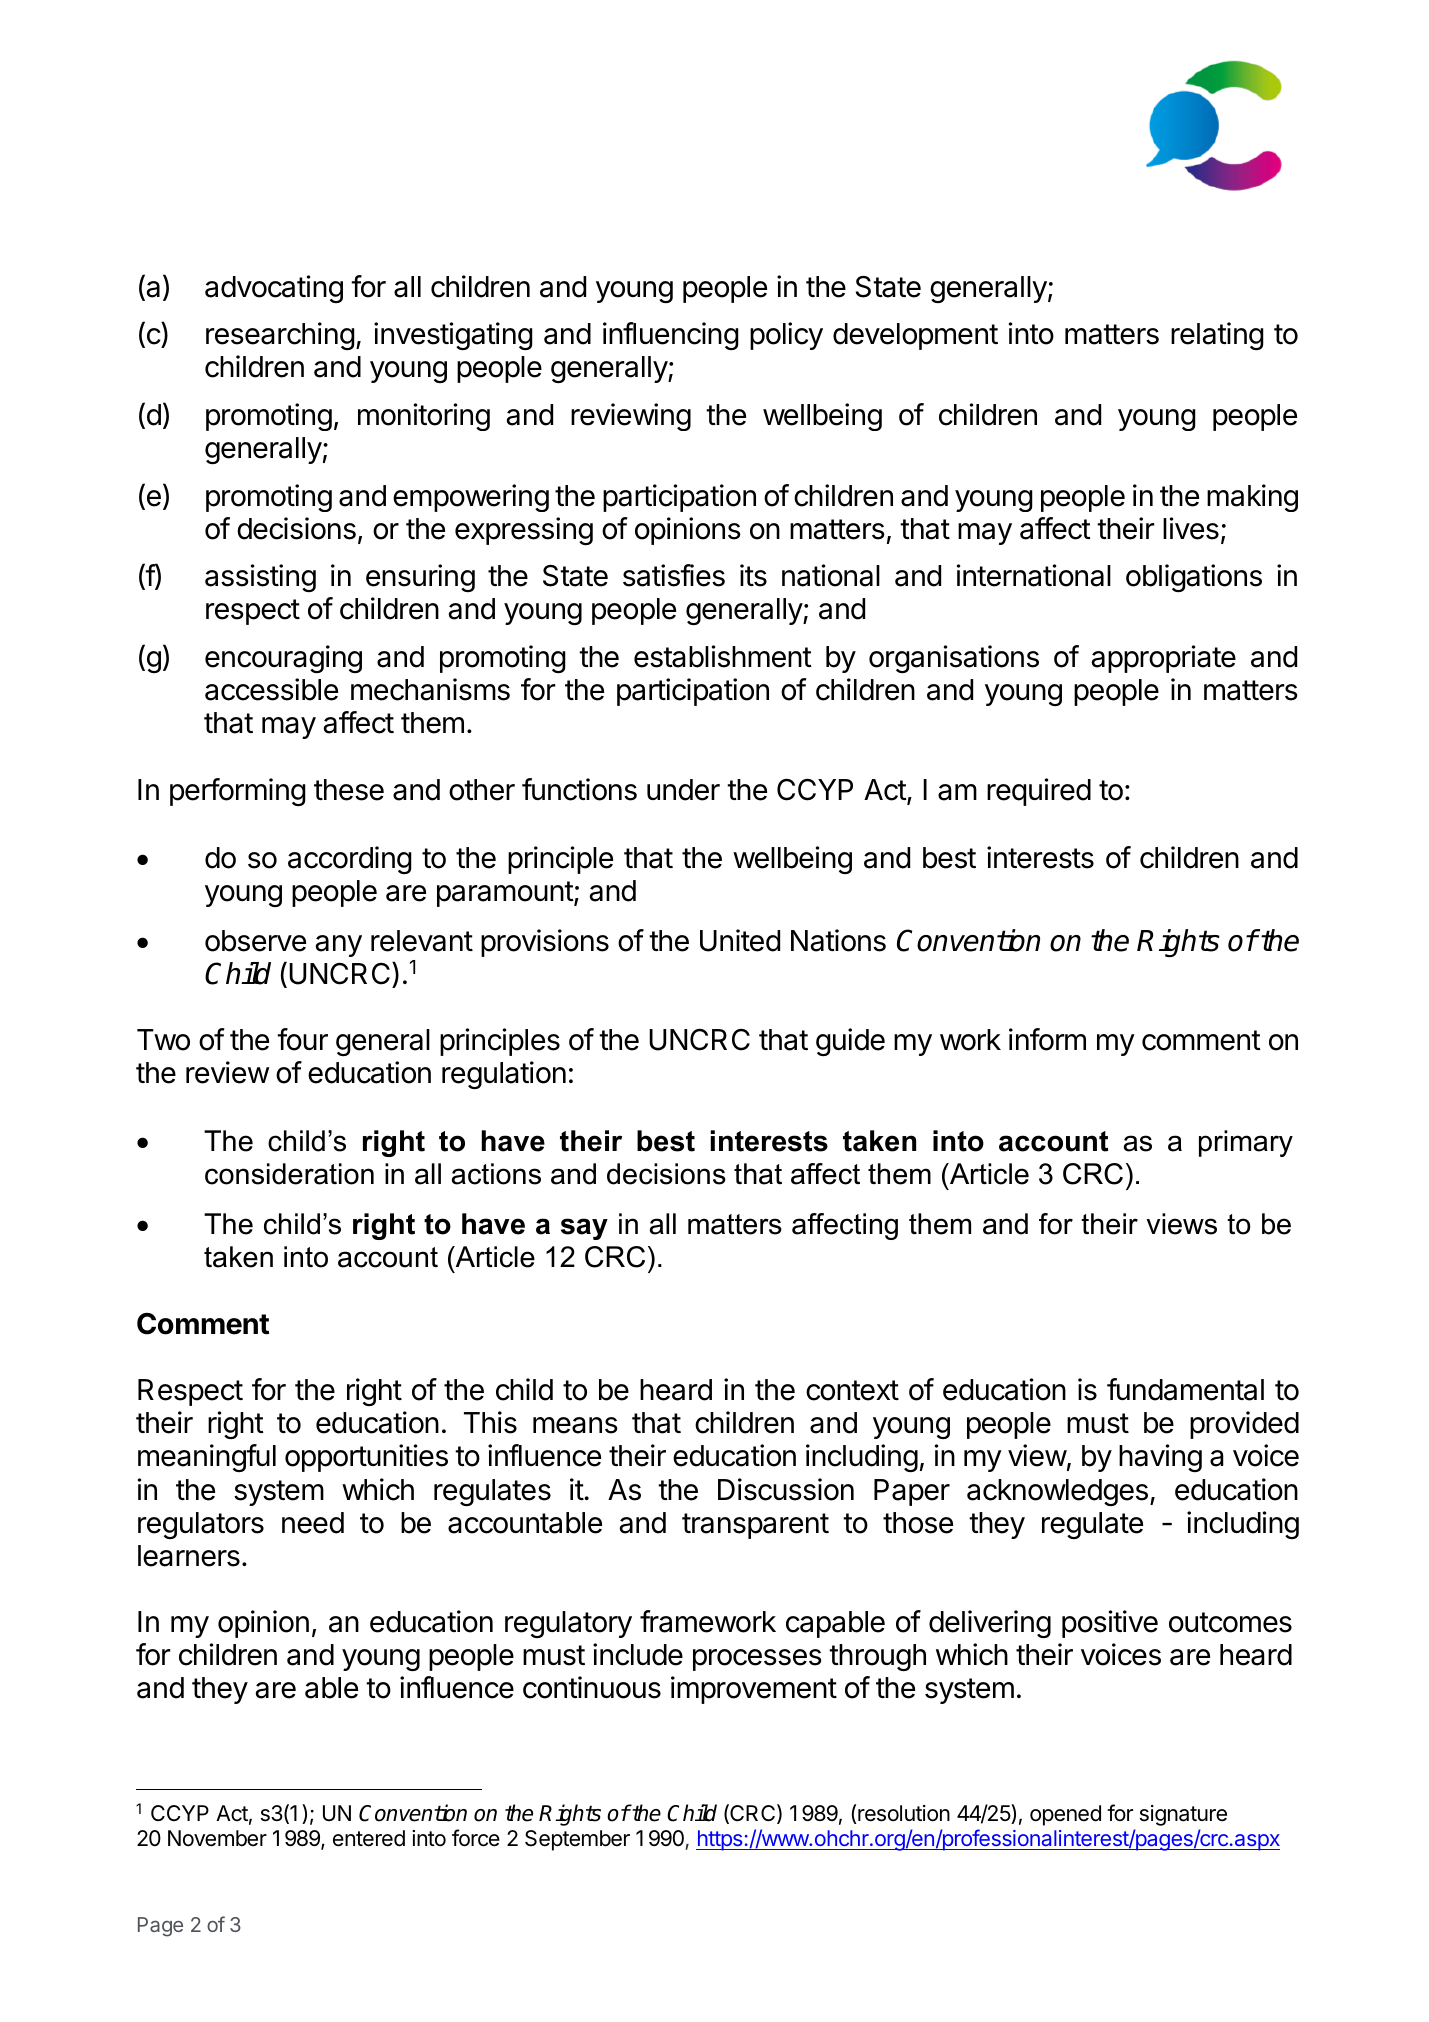 This image has width=1429, height=2022. Describe the element at coordinates (1065, 1815) in the image. I see `opened` at that location.
